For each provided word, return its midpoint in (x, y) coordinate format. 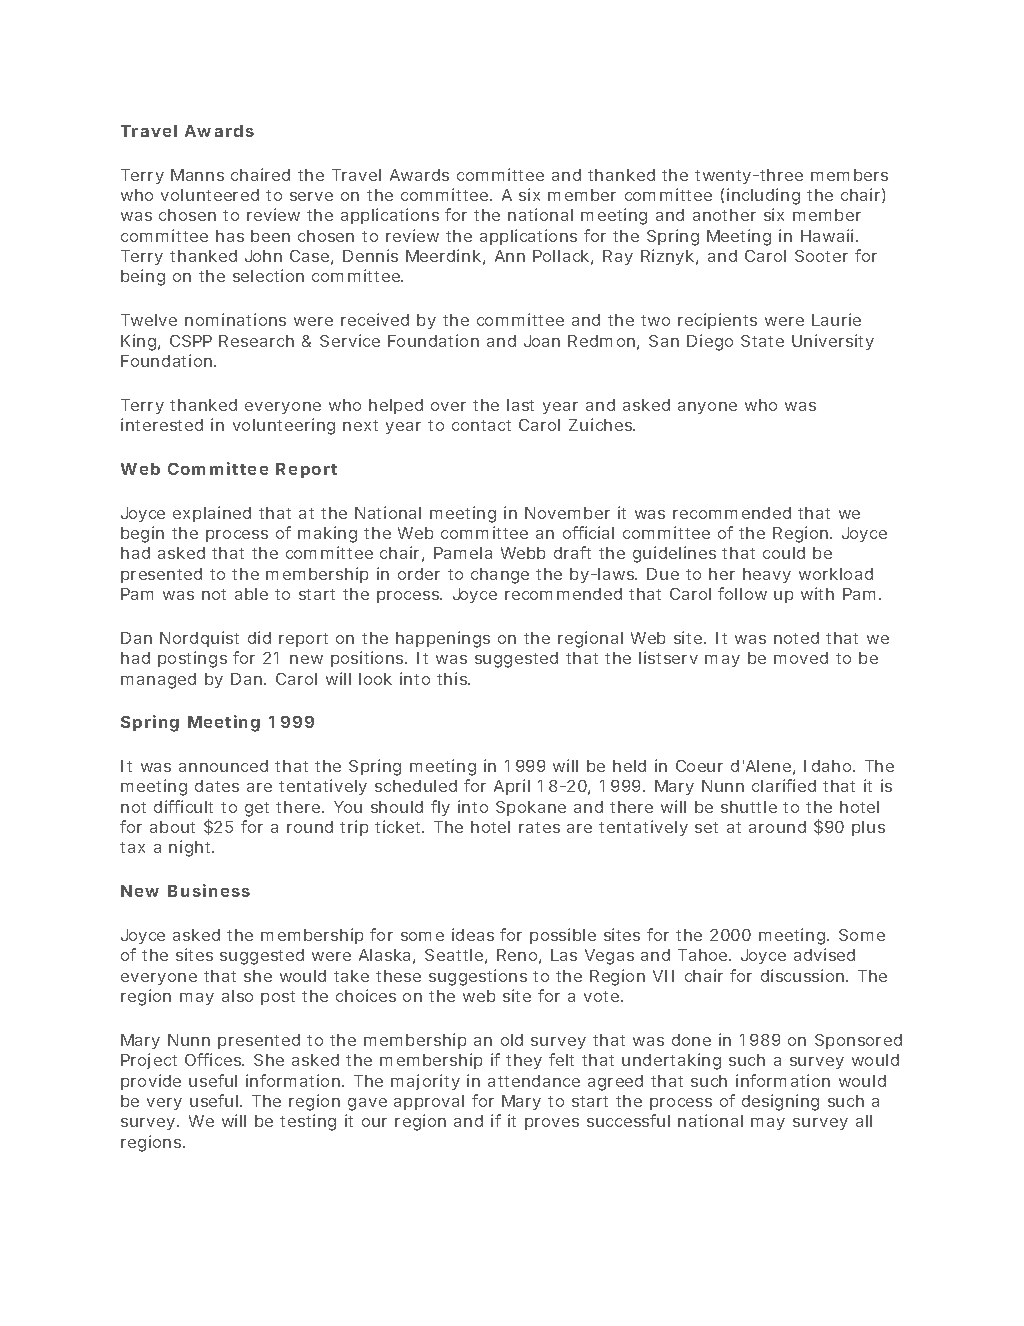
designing (780, 1102)
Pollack (561, 256)
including (763, 196)
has (230, 236)
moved (801, 658)
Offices (214, 1059)
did (259, 637)
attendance (534, 1081)
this (453, 678)
